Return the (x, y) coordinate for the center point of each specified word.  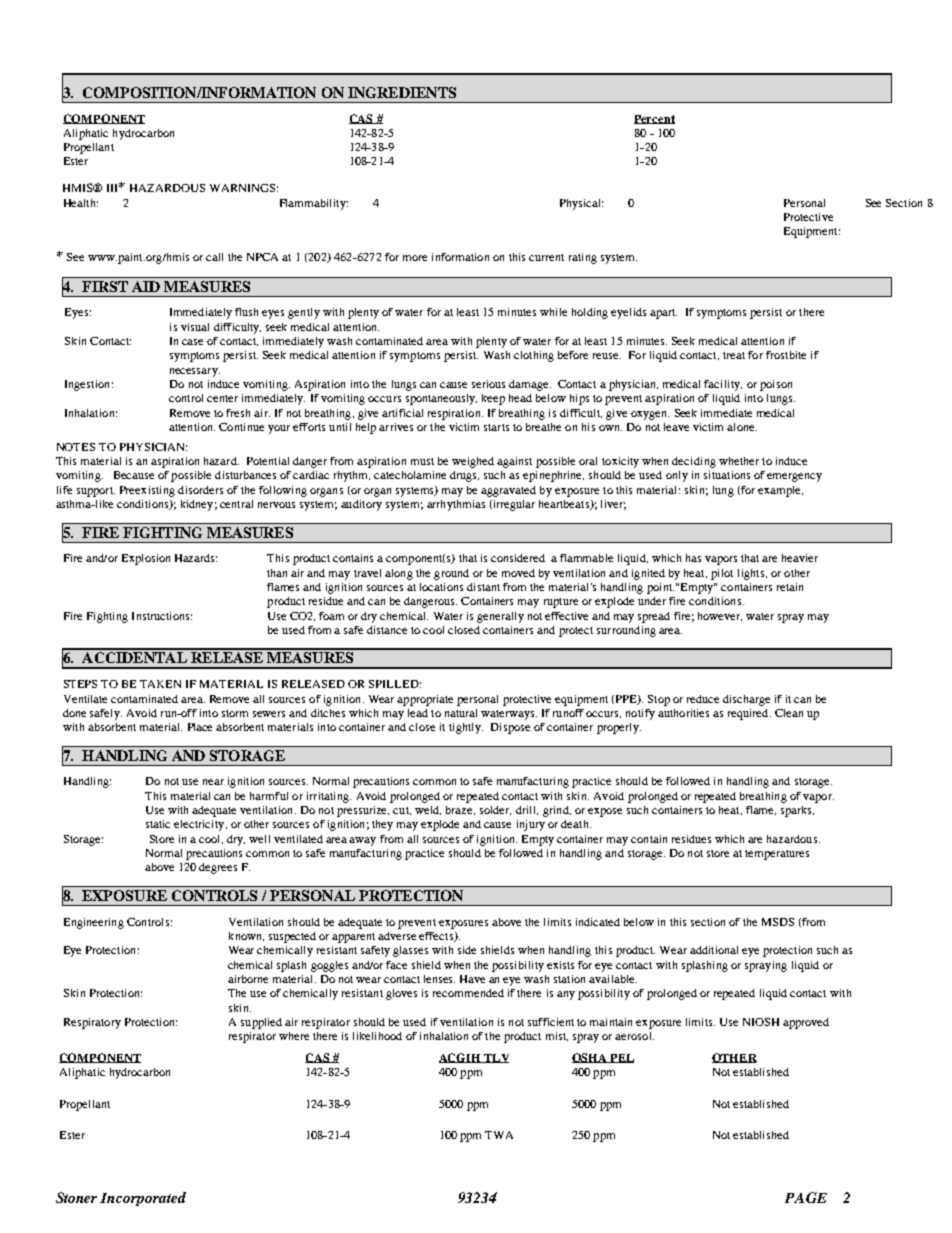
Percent (654, 119)
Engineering (94, 923)
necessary (195, 372)
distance (387, 630)
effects (437, 937)
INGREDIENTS (402, 92)
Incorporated (143, 1199)
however (720, 616)
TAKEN (160, 684)
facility (723, 385)
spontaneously (441, 399)
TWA (499, 1135)
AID (146, 286)
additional (714, 950)
